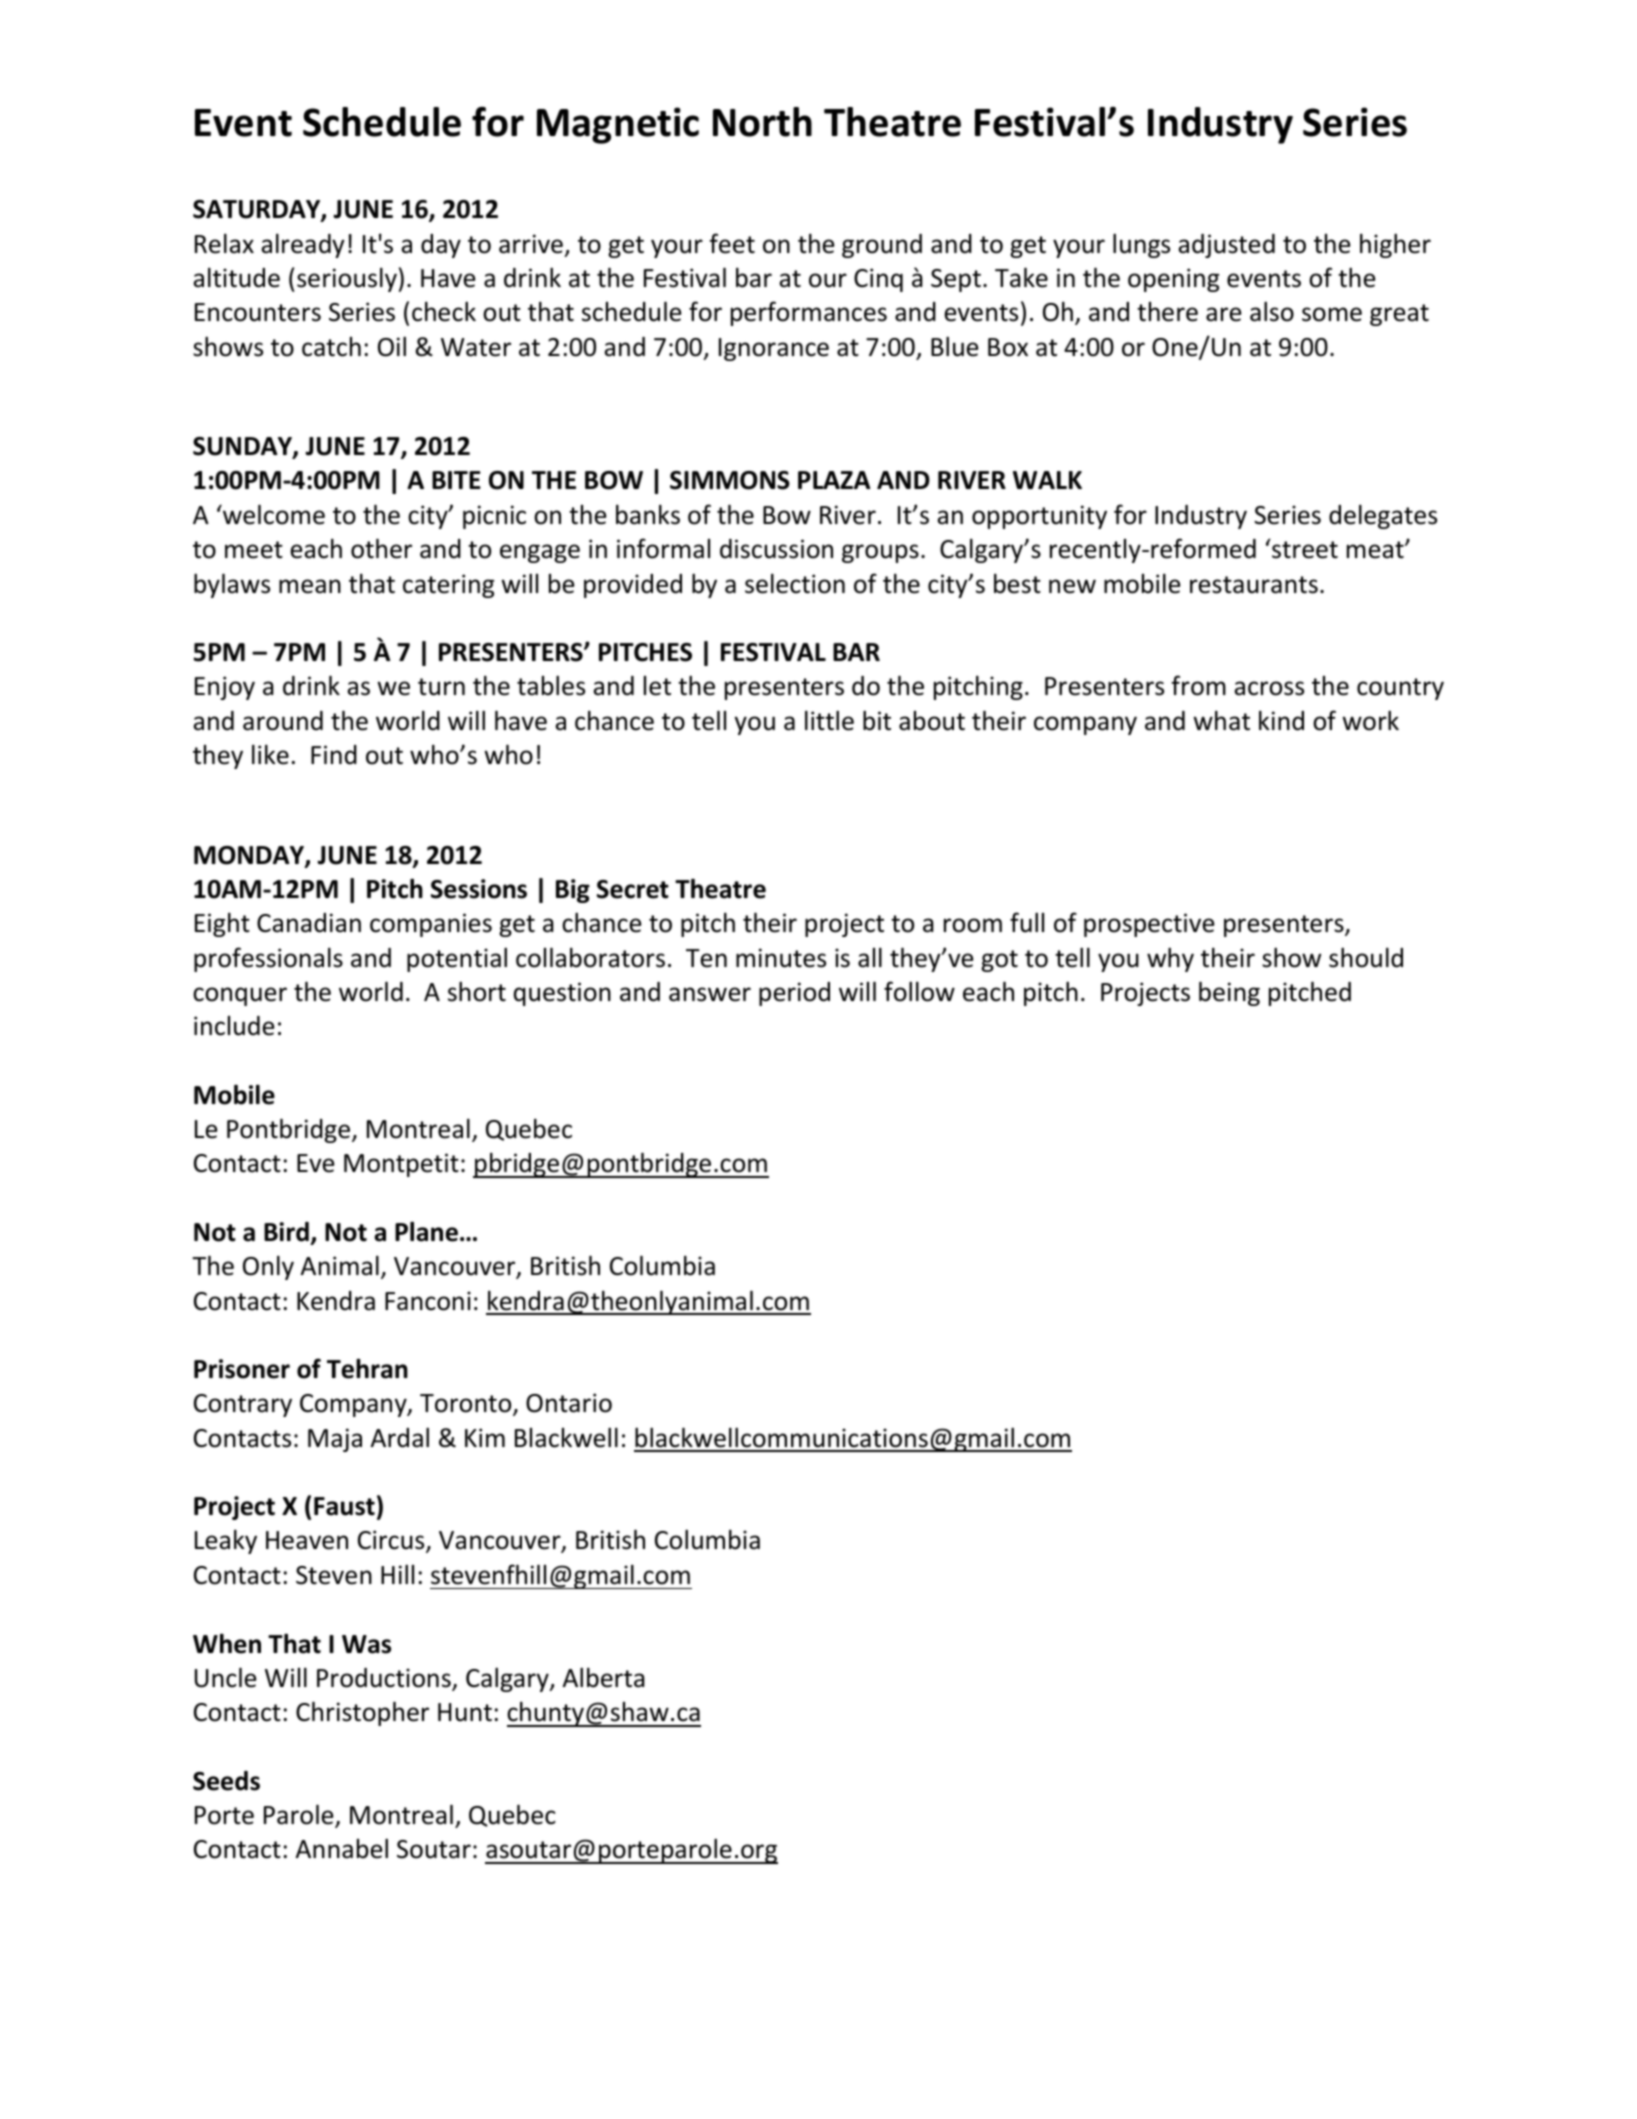 The height and width of the screenshot is (2119, 1637). Describe the element at coordinates (342, 1848) in the screenshot. I see `Annabel` at that location.
